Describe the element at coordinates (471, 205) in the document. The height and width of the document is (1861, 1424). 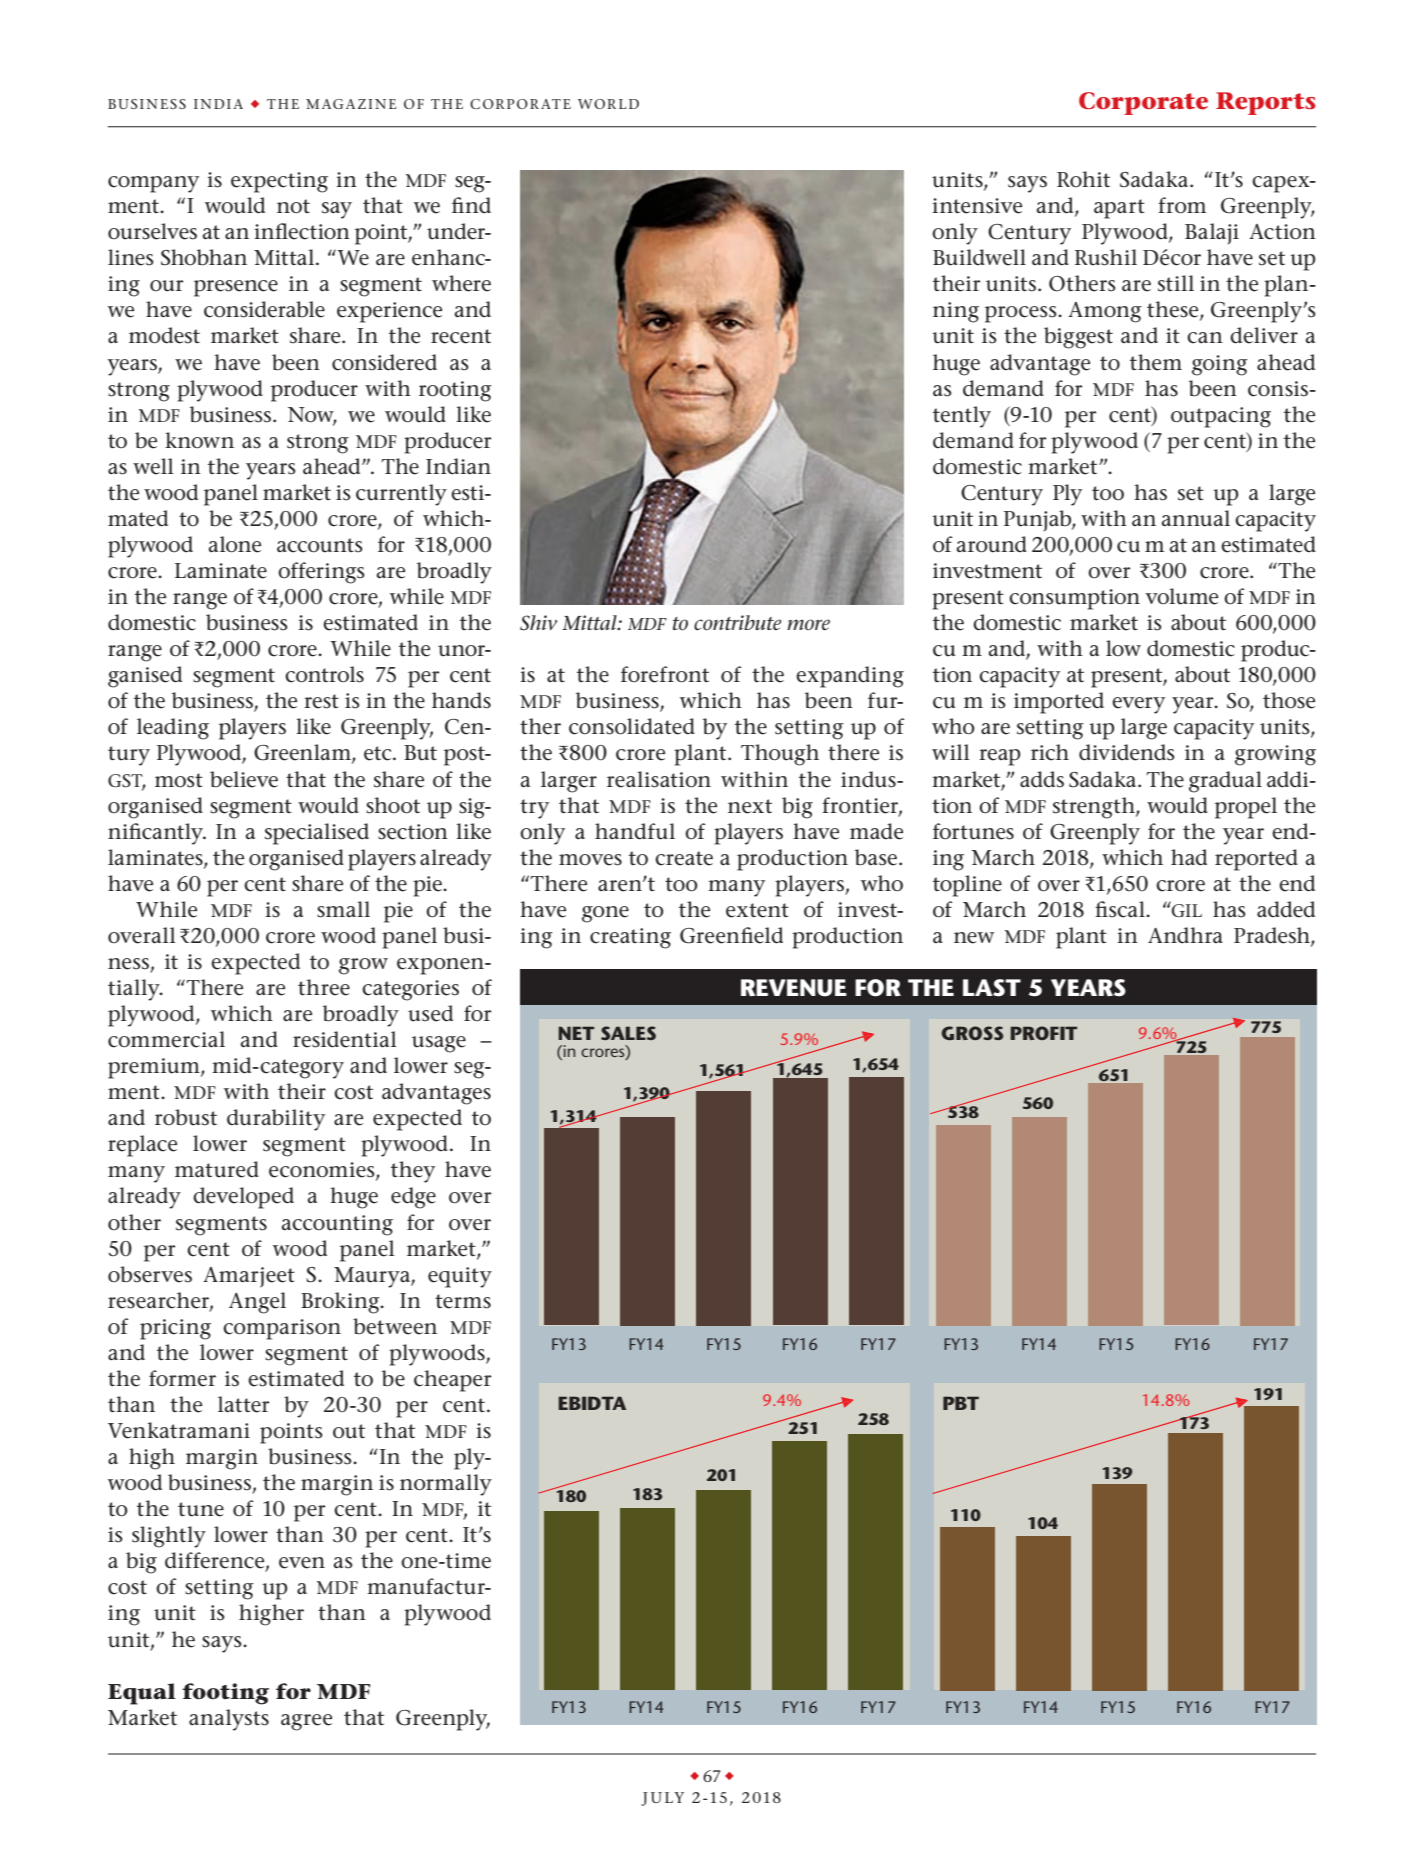
I see `find` at that location.
